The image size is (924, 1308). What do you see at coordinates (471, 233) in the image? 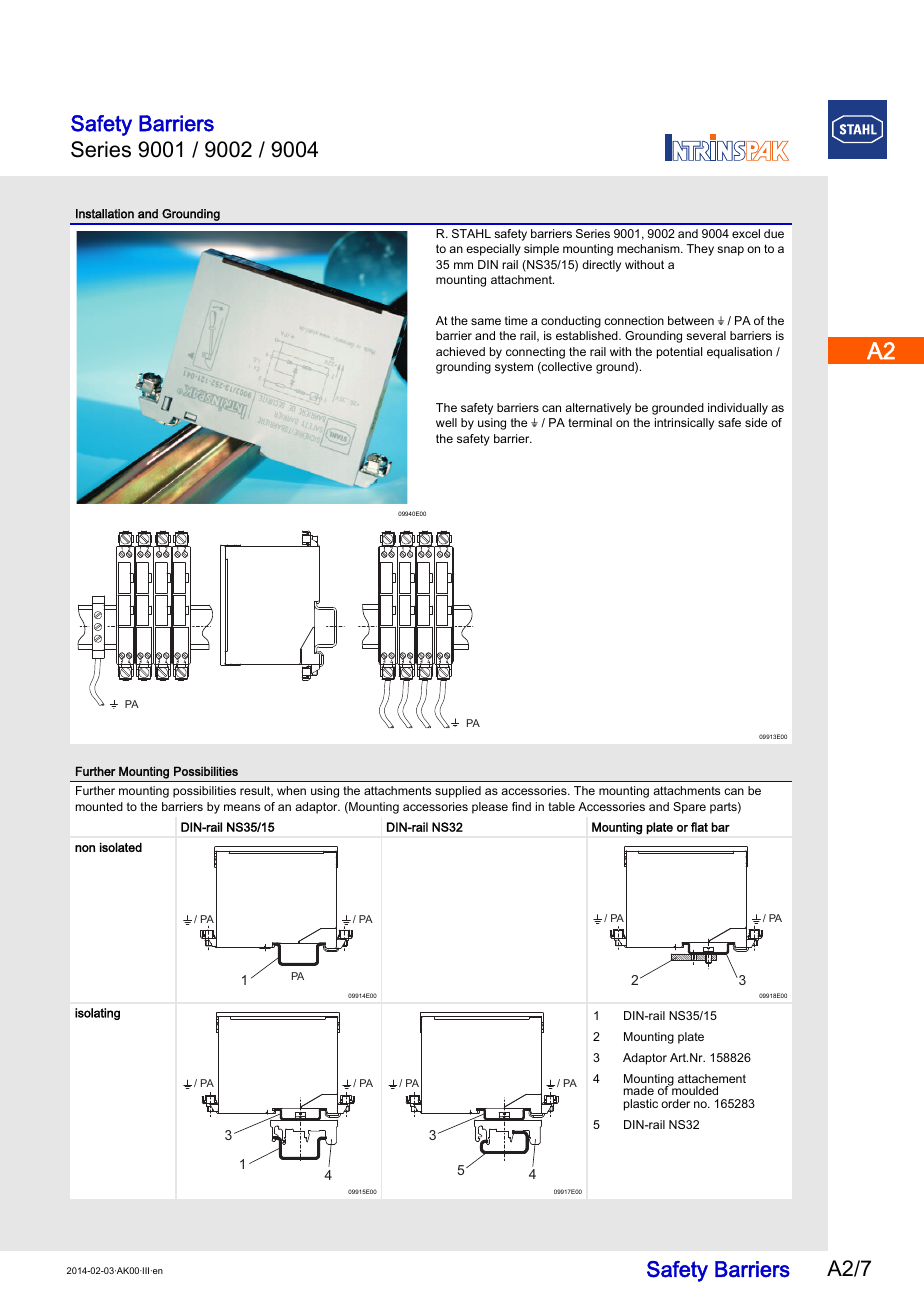
I see `STAHL` at bounding box center [471, 233].
